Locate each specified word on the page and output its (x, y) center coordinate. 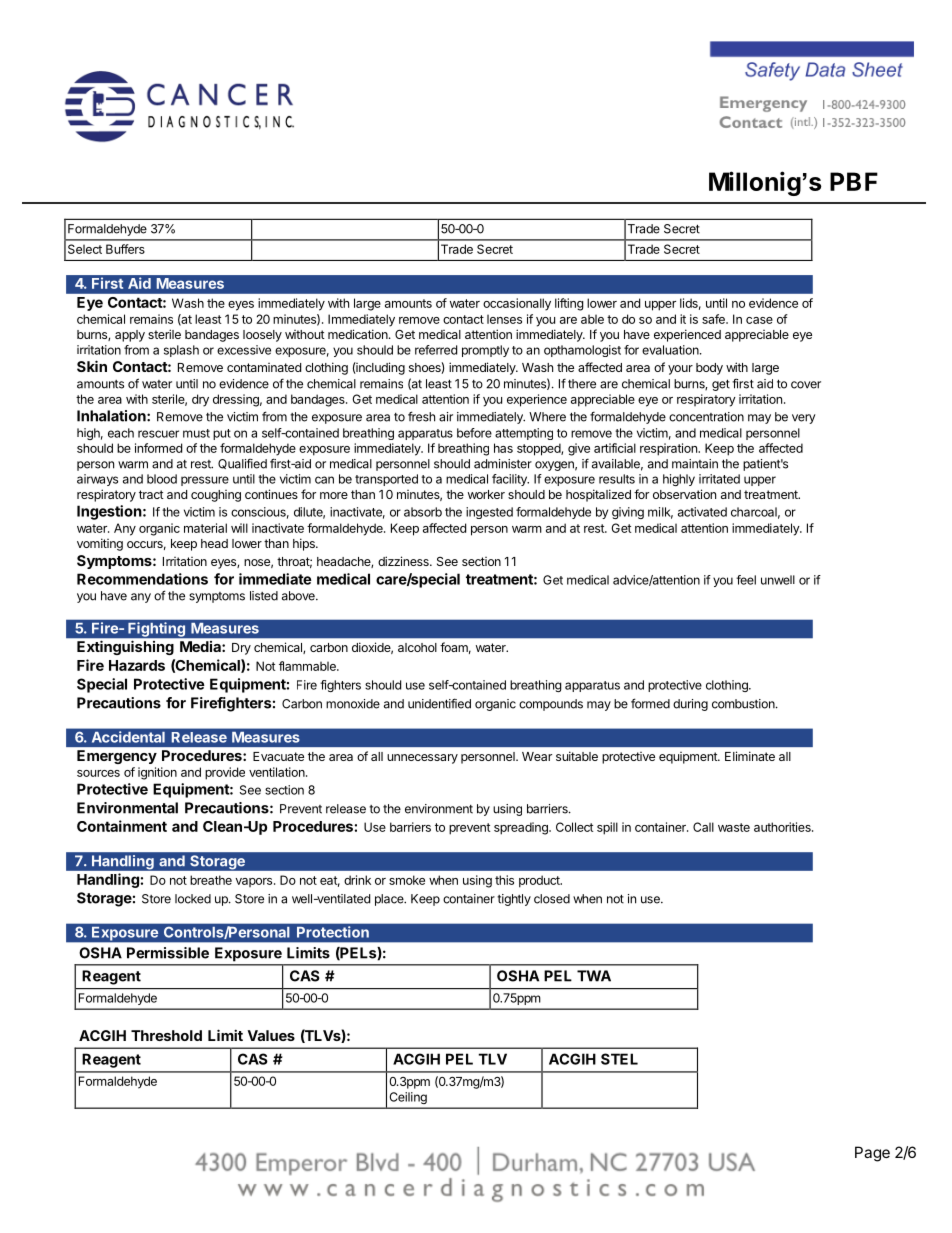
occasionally (517, 304)
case (759, 320)
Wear (537, 756)
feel (746, 580)
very (804, 419)
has (503, 448)
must (196, 433)
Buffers (125, 249)
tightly (514, 900)
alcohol (417, 647)
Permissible (168, 953)
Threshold (166, 1035)
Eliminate (750, 756)
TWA (594, 976)
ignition (157, 773)
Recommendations (142, 579)
